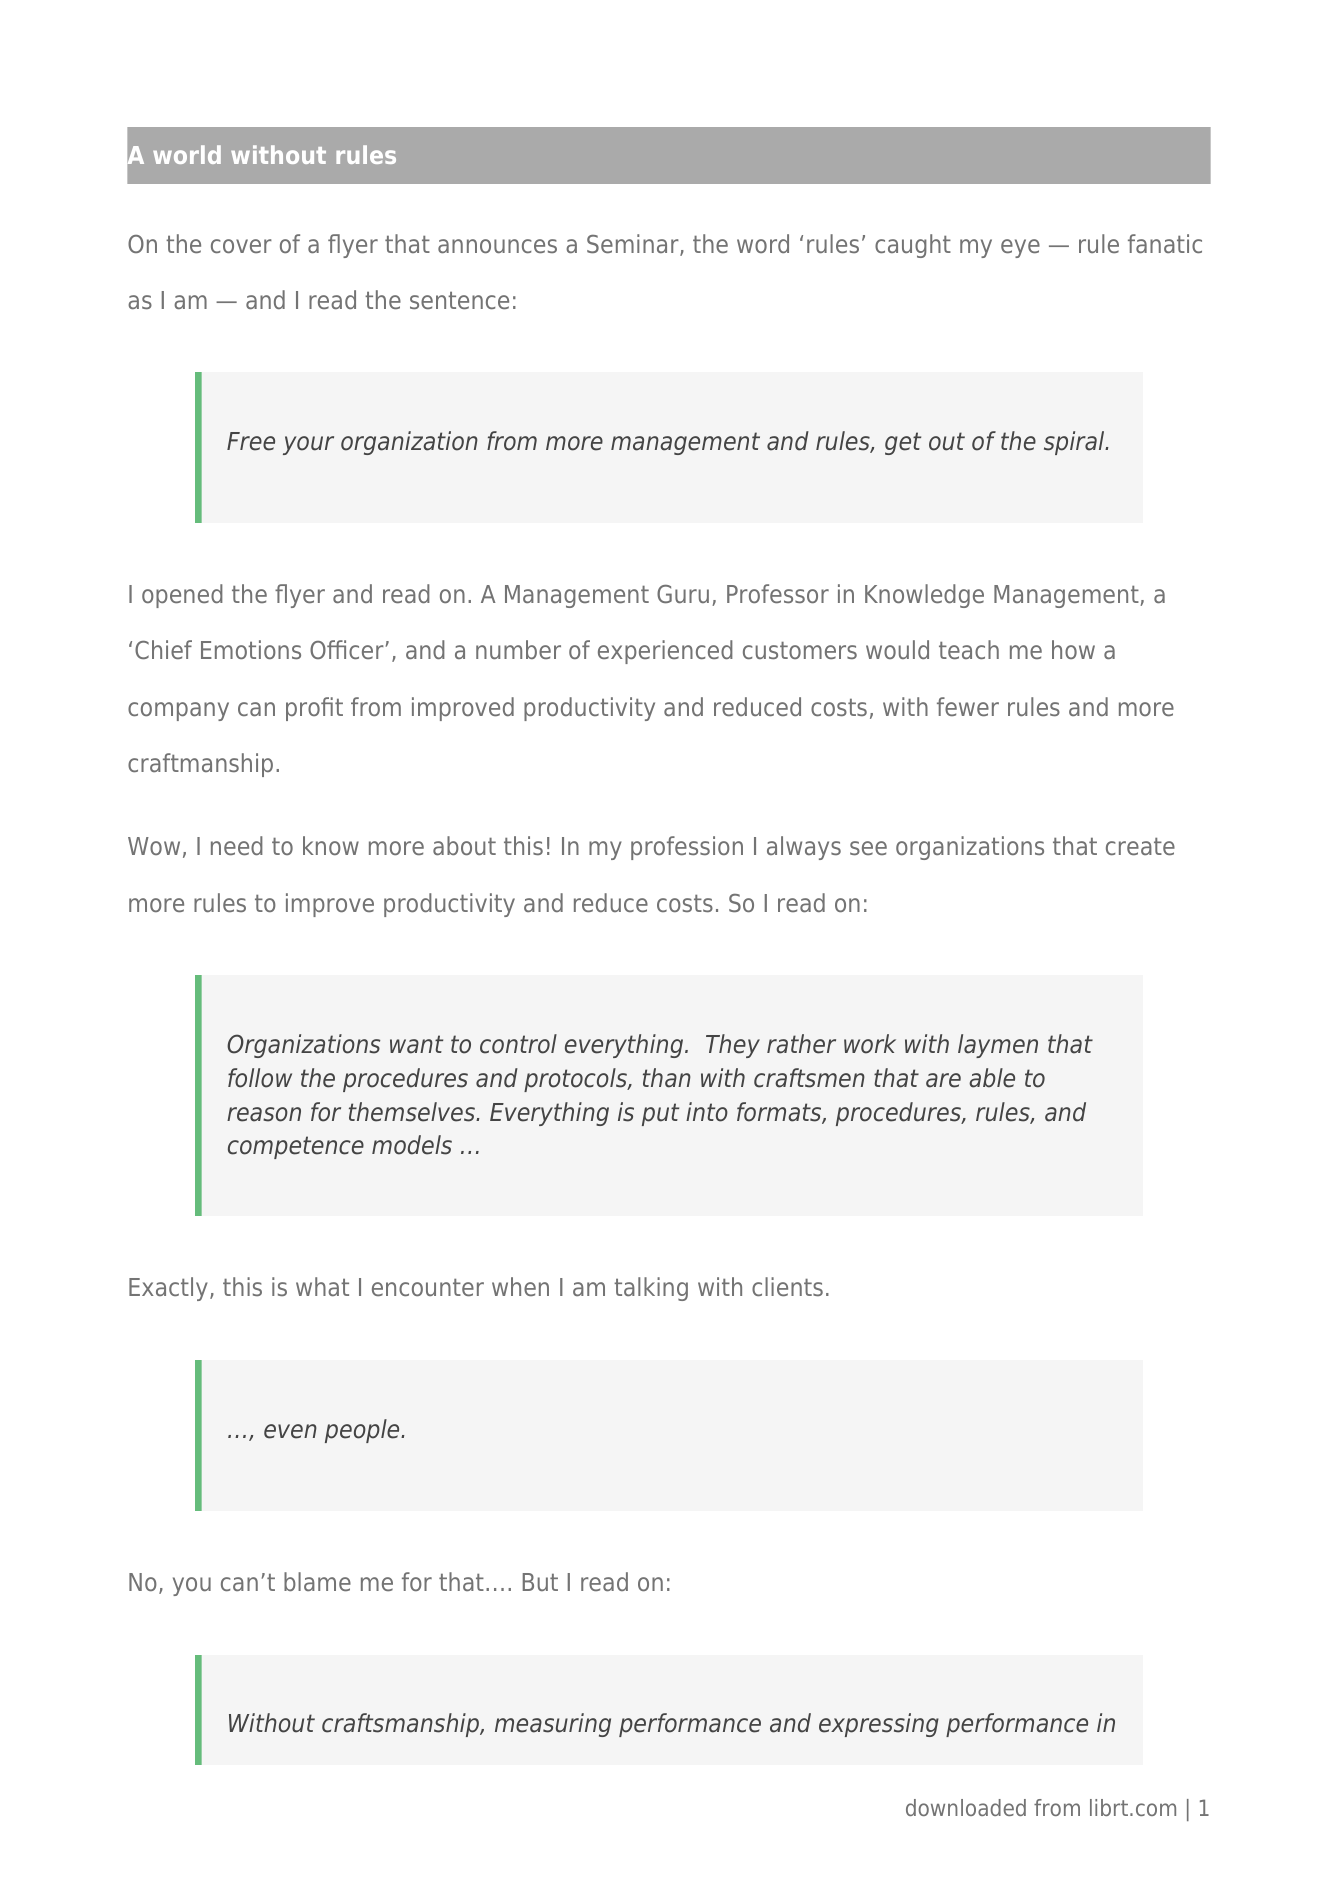 The image size is (1338, 1892). What do you see at coordinates (290, 1431) in the screenshot?
I see `even` at bounding box center [290, 1431].
